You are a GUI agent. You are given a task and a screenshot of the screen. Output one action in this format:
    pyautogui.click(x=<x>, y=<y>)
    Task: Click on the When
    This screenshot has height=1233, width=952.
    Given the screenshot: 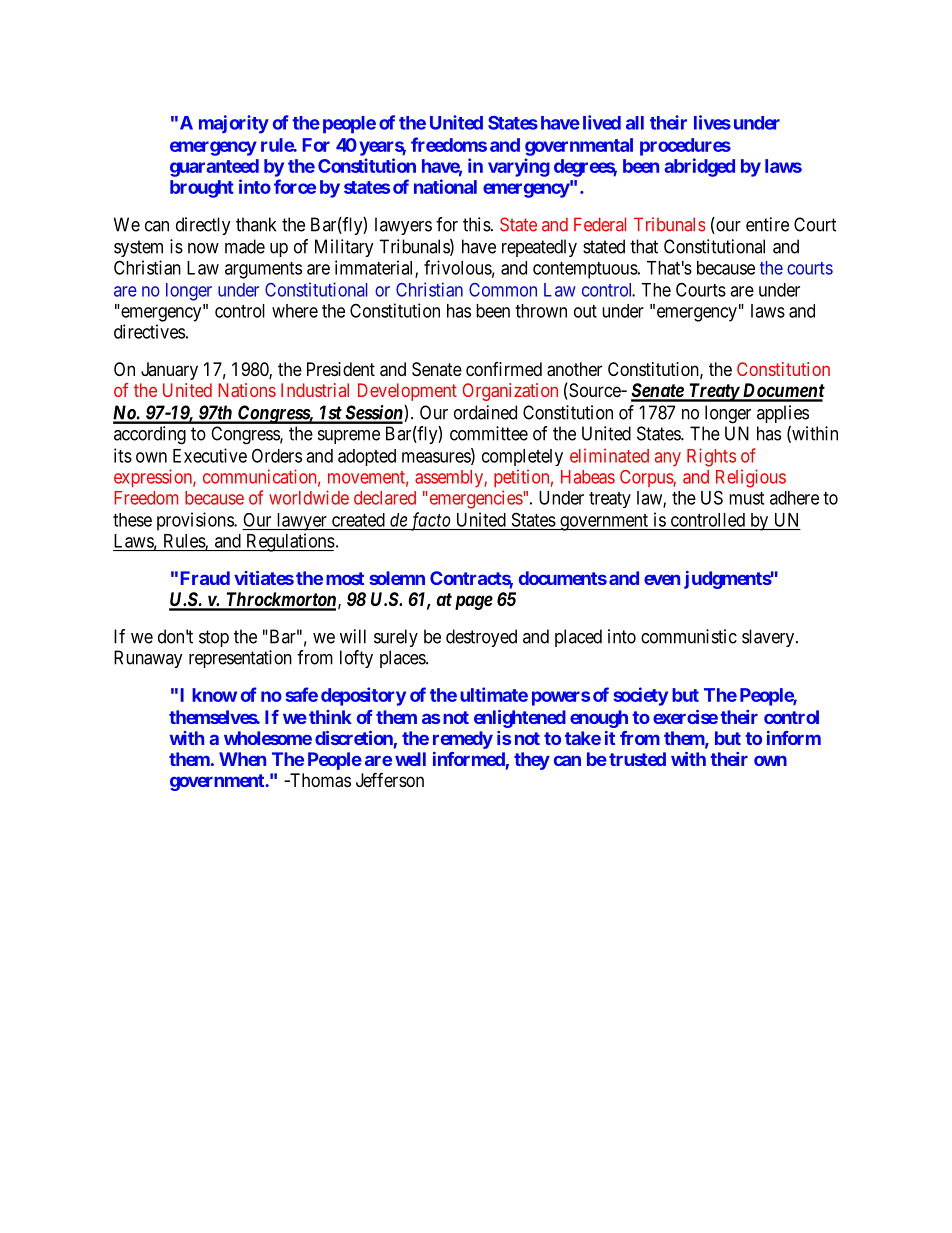 What is the action you would take?
    pyautogui.click(x=242, y=759)
